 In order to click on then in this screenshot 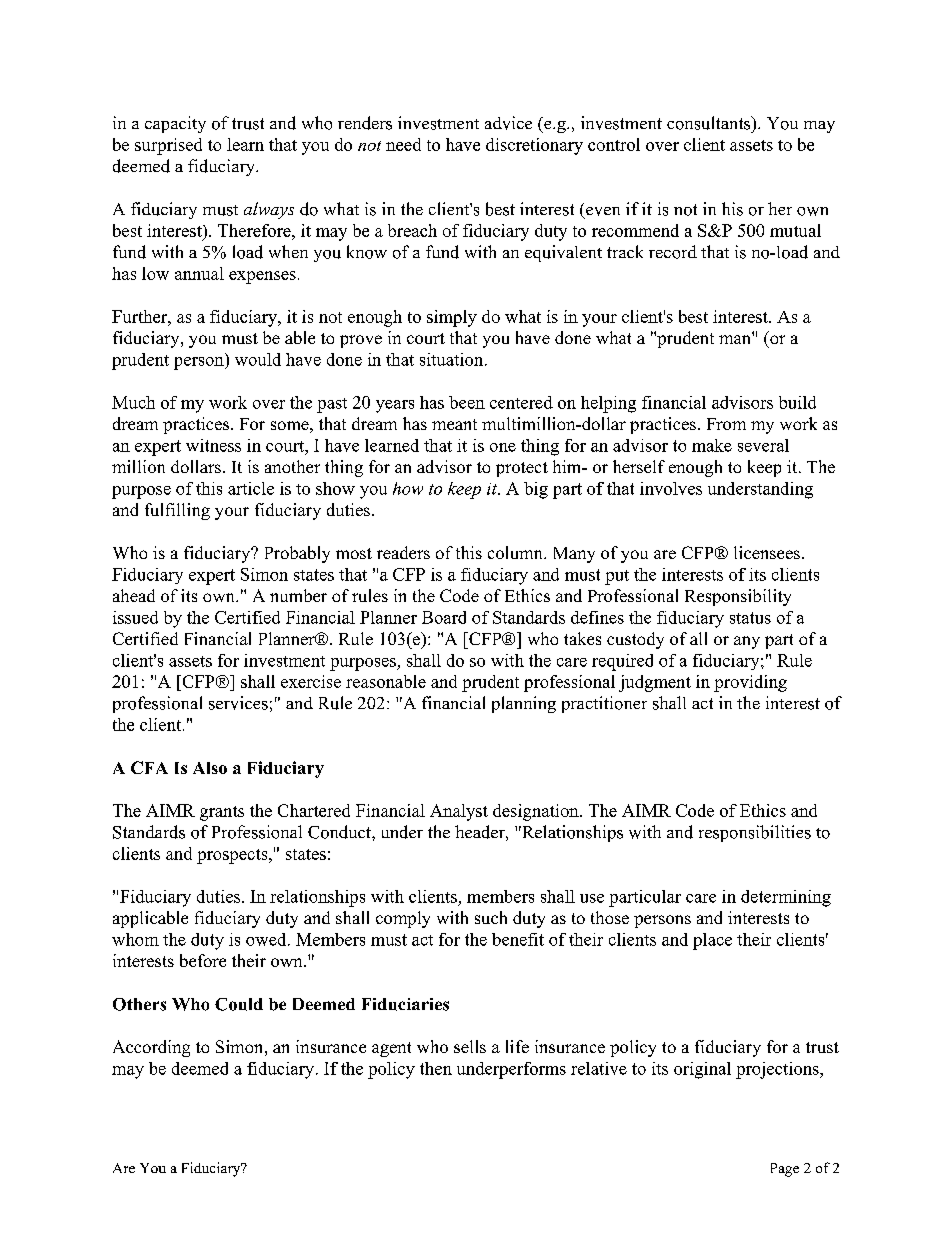, I will do `click(436, 1068)`.
